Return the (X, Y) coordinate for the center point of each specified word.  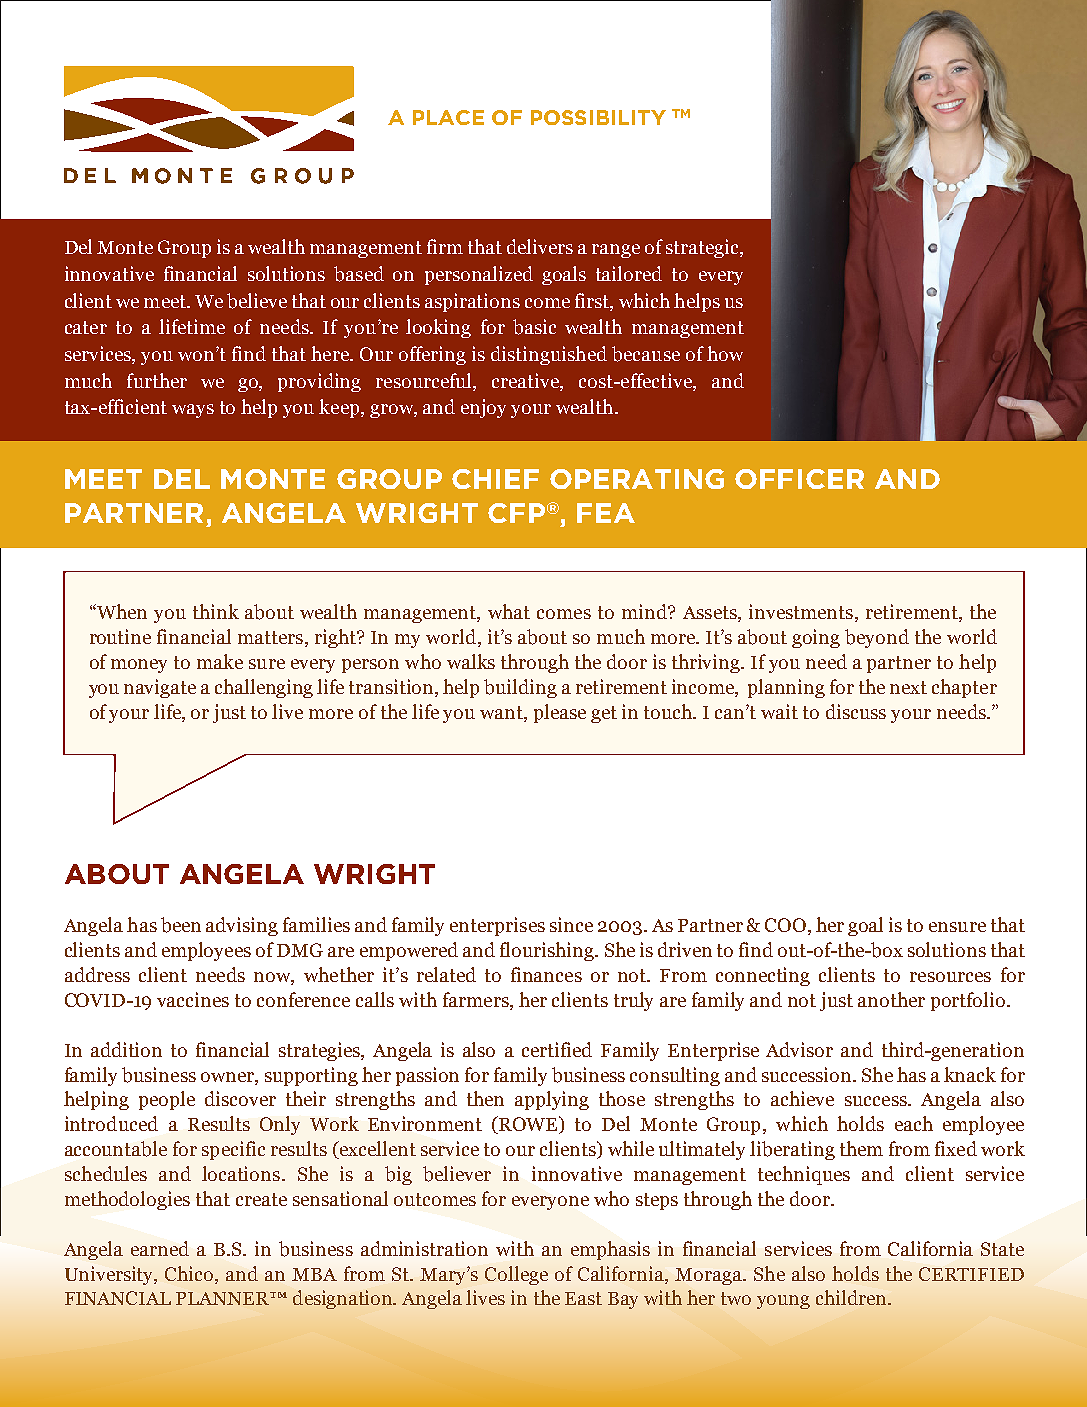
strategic (703, 248)
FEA (606, 513)
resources (950, 977)
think (216, 611)
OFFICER (799, 479)
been (181, 925)
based (359, 274)
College (516, 1275)
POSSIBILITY (598, 117)
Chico (190, 1273)
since (571, 924)
